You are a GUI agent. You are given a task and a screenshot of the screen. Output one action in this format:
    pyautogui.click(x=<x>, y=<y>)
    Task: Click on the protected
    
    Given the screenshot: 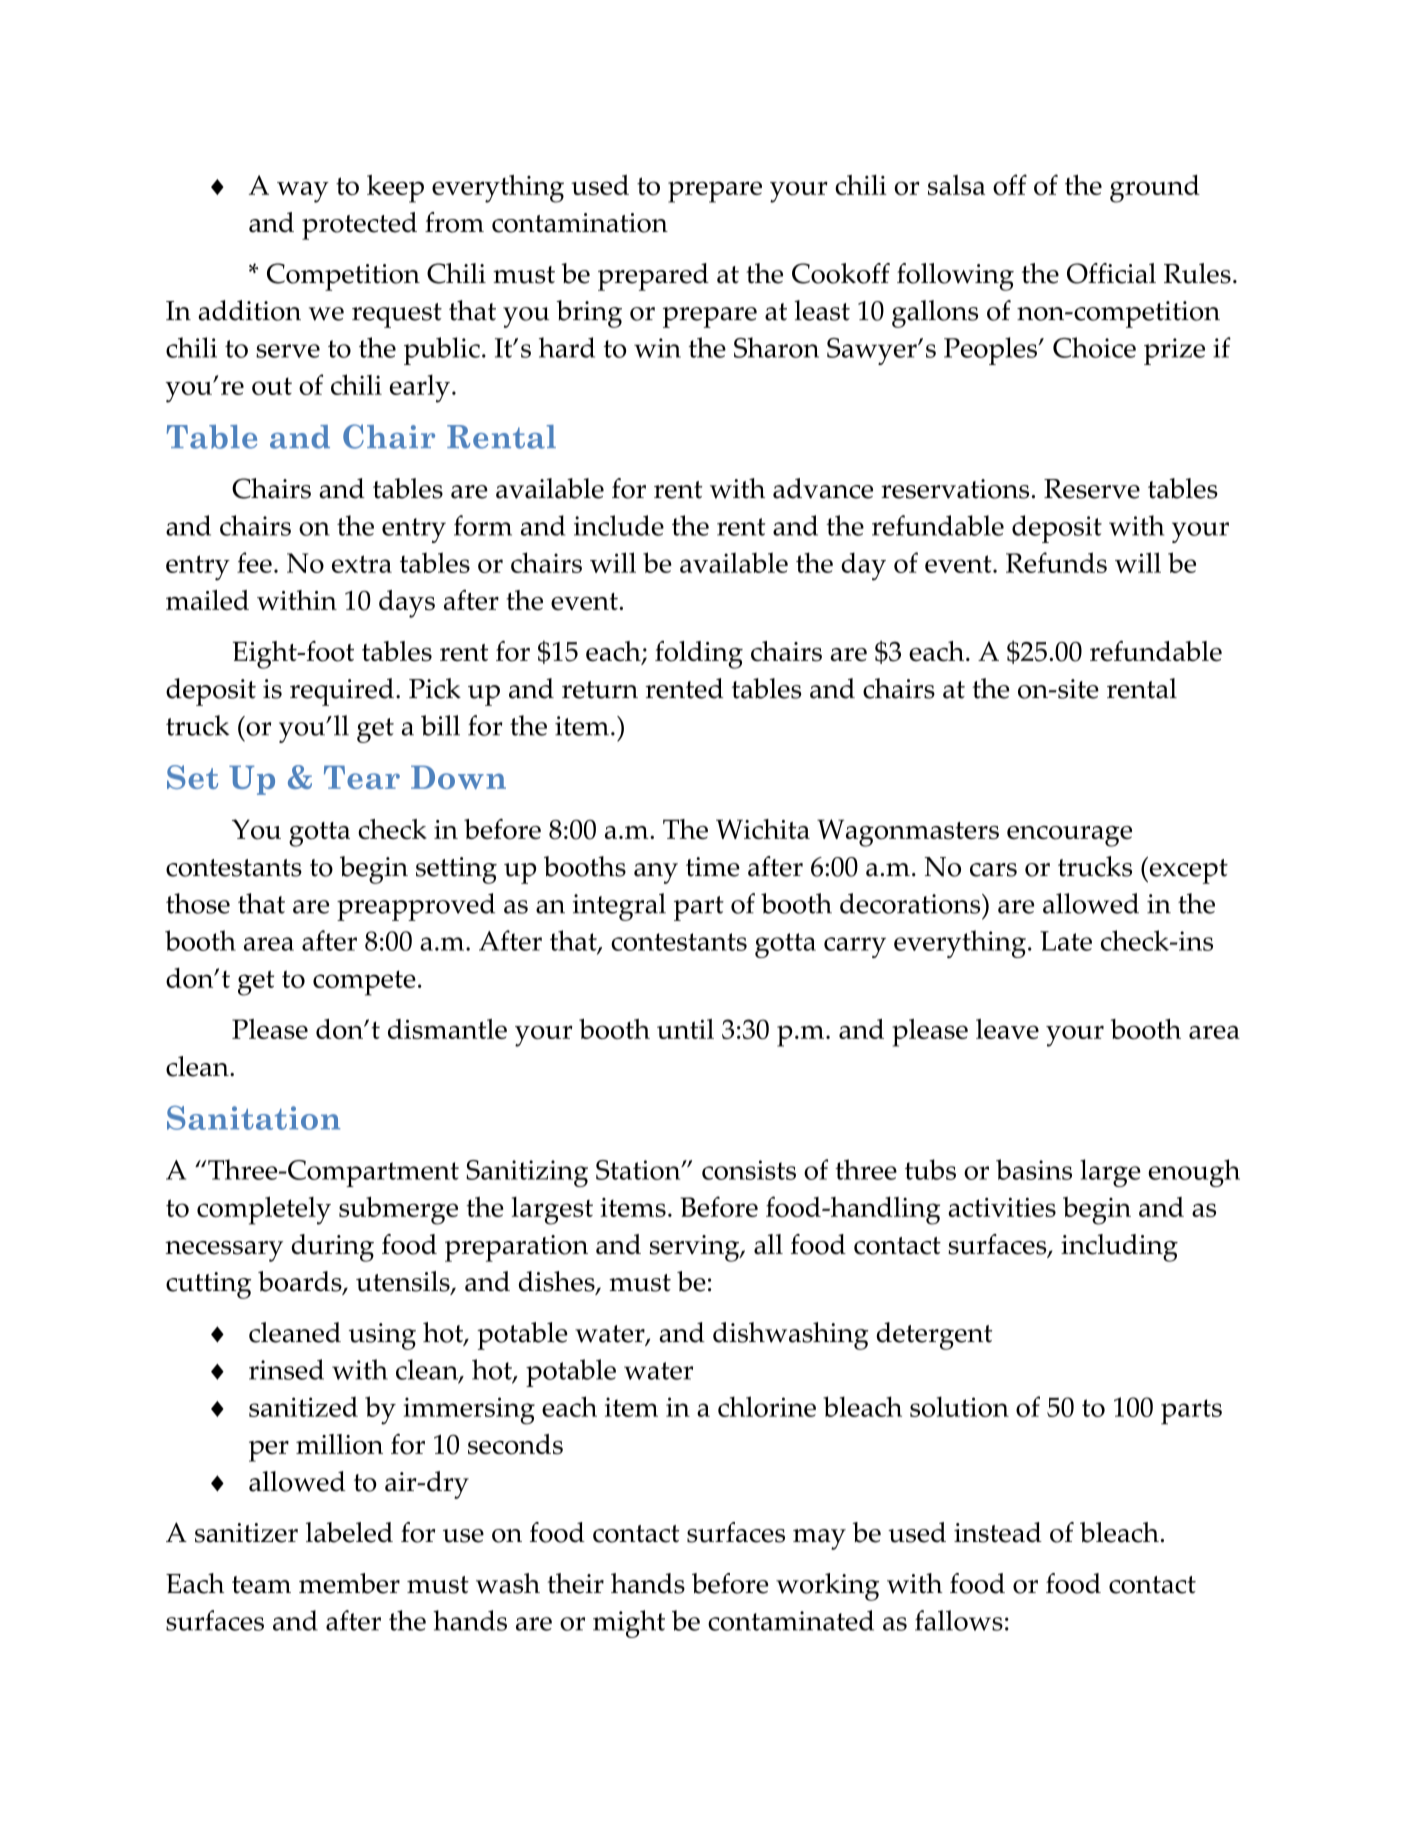 What is the action you would take?
    pyautogui.click(x=359, y=226)
